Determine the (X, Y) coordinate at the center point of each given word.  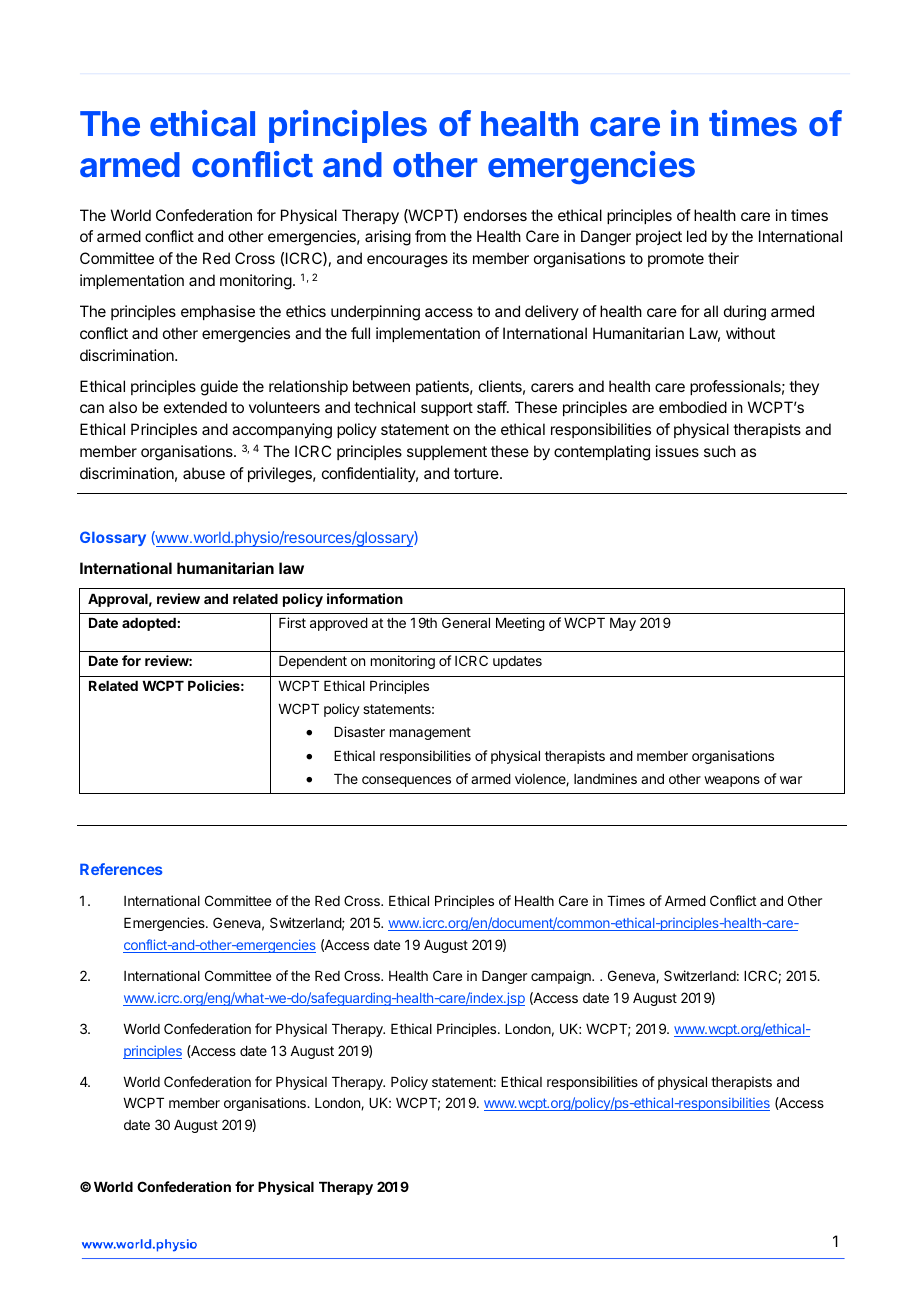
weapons (732, 781)
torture (477, 473)
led (697, 236)
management (430, 733)
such (720, 451)
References (121, 869)
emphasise (218, 312)
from (430, 236)
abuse (204, 473)
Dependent (313, 662)
